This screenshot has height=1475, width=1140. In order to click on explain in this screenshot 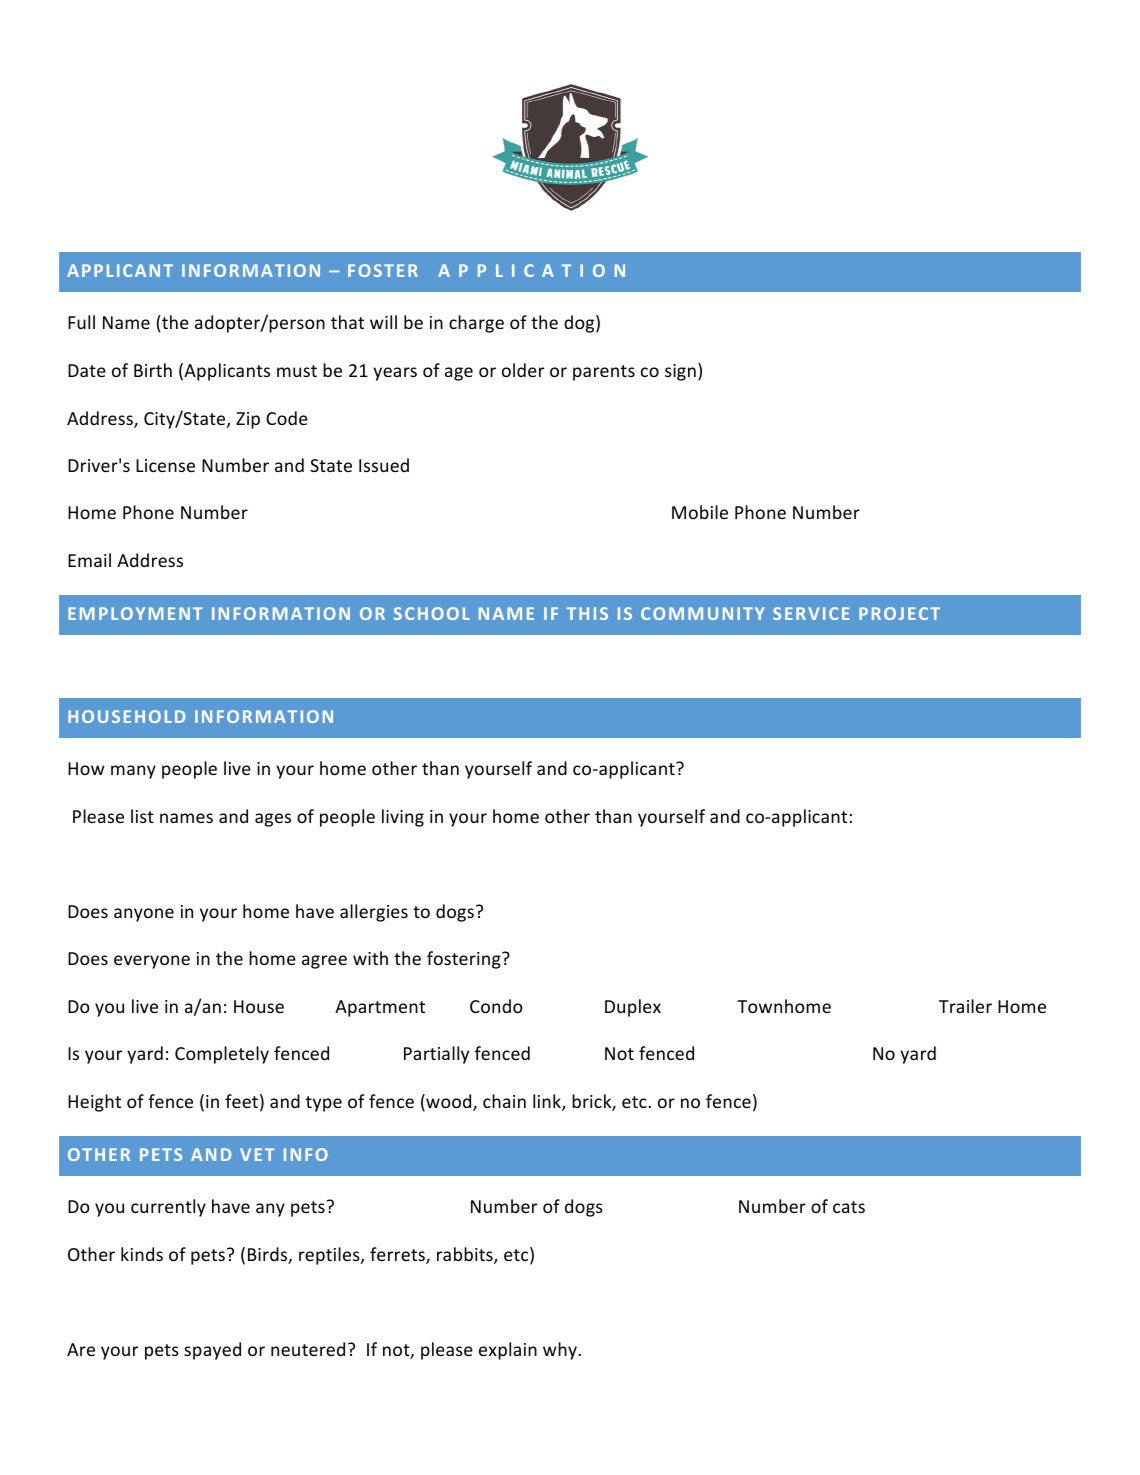, I will do `click(508, 1351)`.
